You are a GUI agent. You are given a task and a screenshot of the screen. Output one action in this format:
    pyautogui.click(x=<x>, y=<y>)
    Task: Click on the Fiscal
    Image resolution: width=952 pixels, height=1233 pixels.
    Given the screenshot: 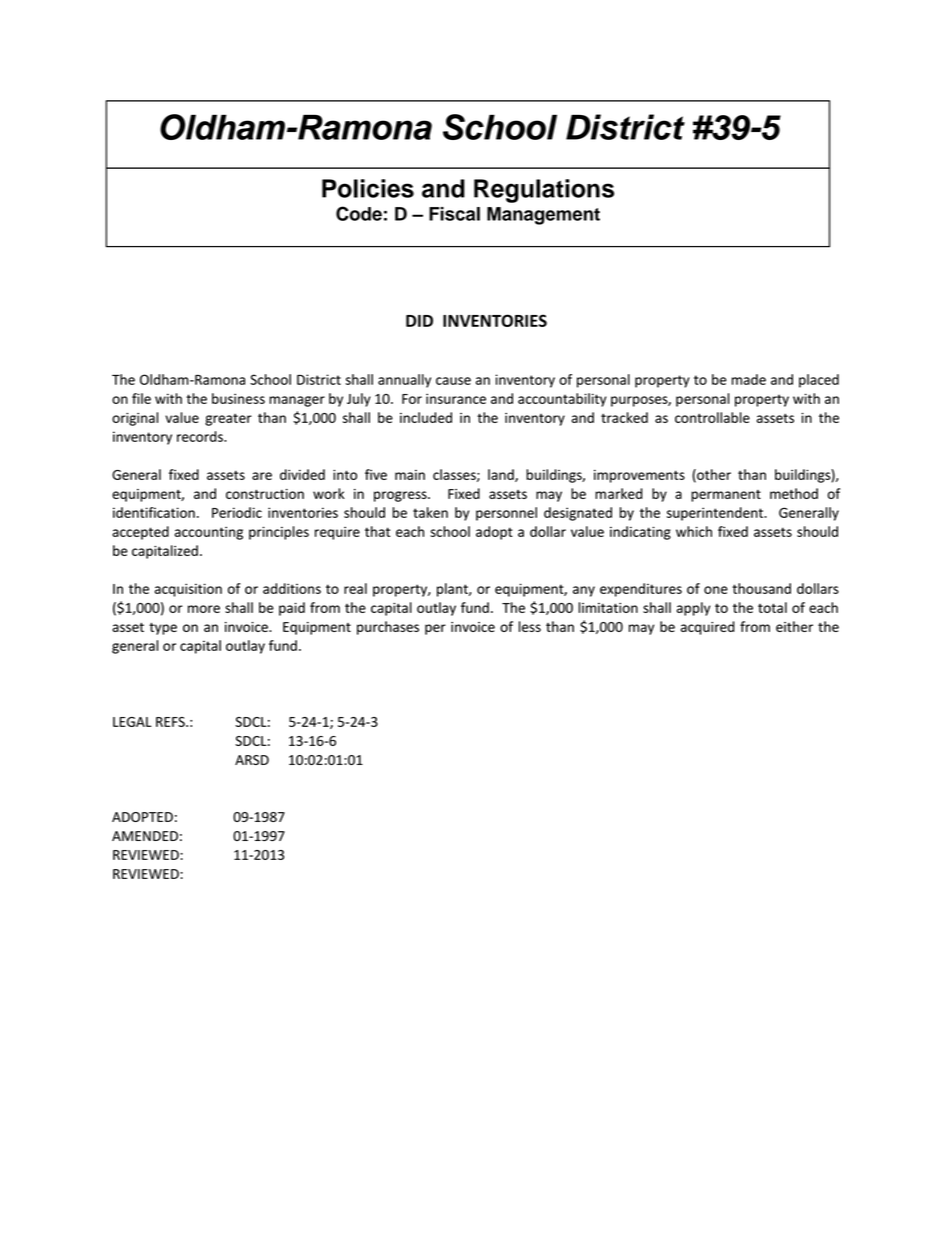 What is the action you would take?
    pyautogui.click(x=454, y=214)
